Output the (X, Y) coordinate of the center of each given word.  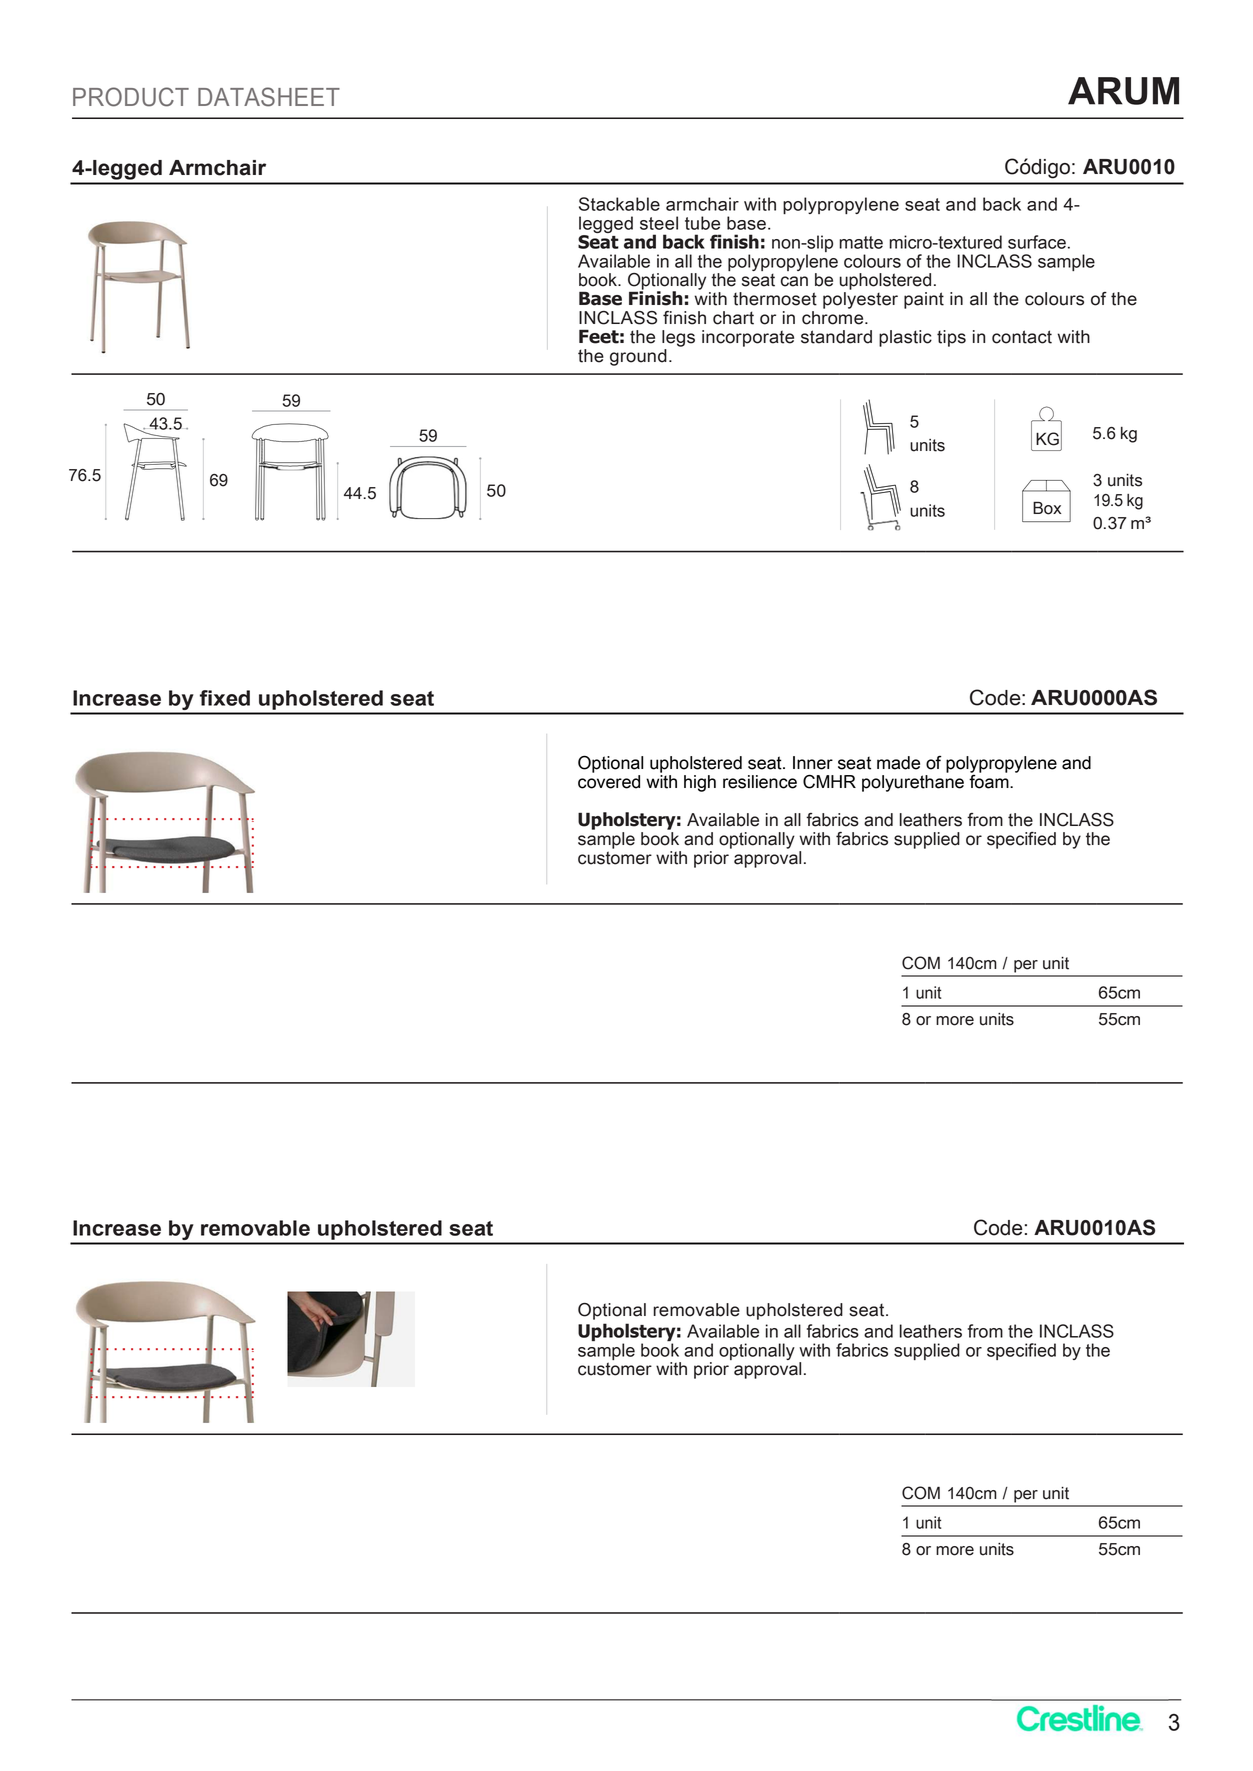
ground (638, 357)
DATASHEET (269, 97)
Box (1047, 508)
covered (609, 782)
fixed (225, 698)
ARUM (1123, 91)
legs (678, 338)
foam (990, 780)
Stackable (619, 204)
